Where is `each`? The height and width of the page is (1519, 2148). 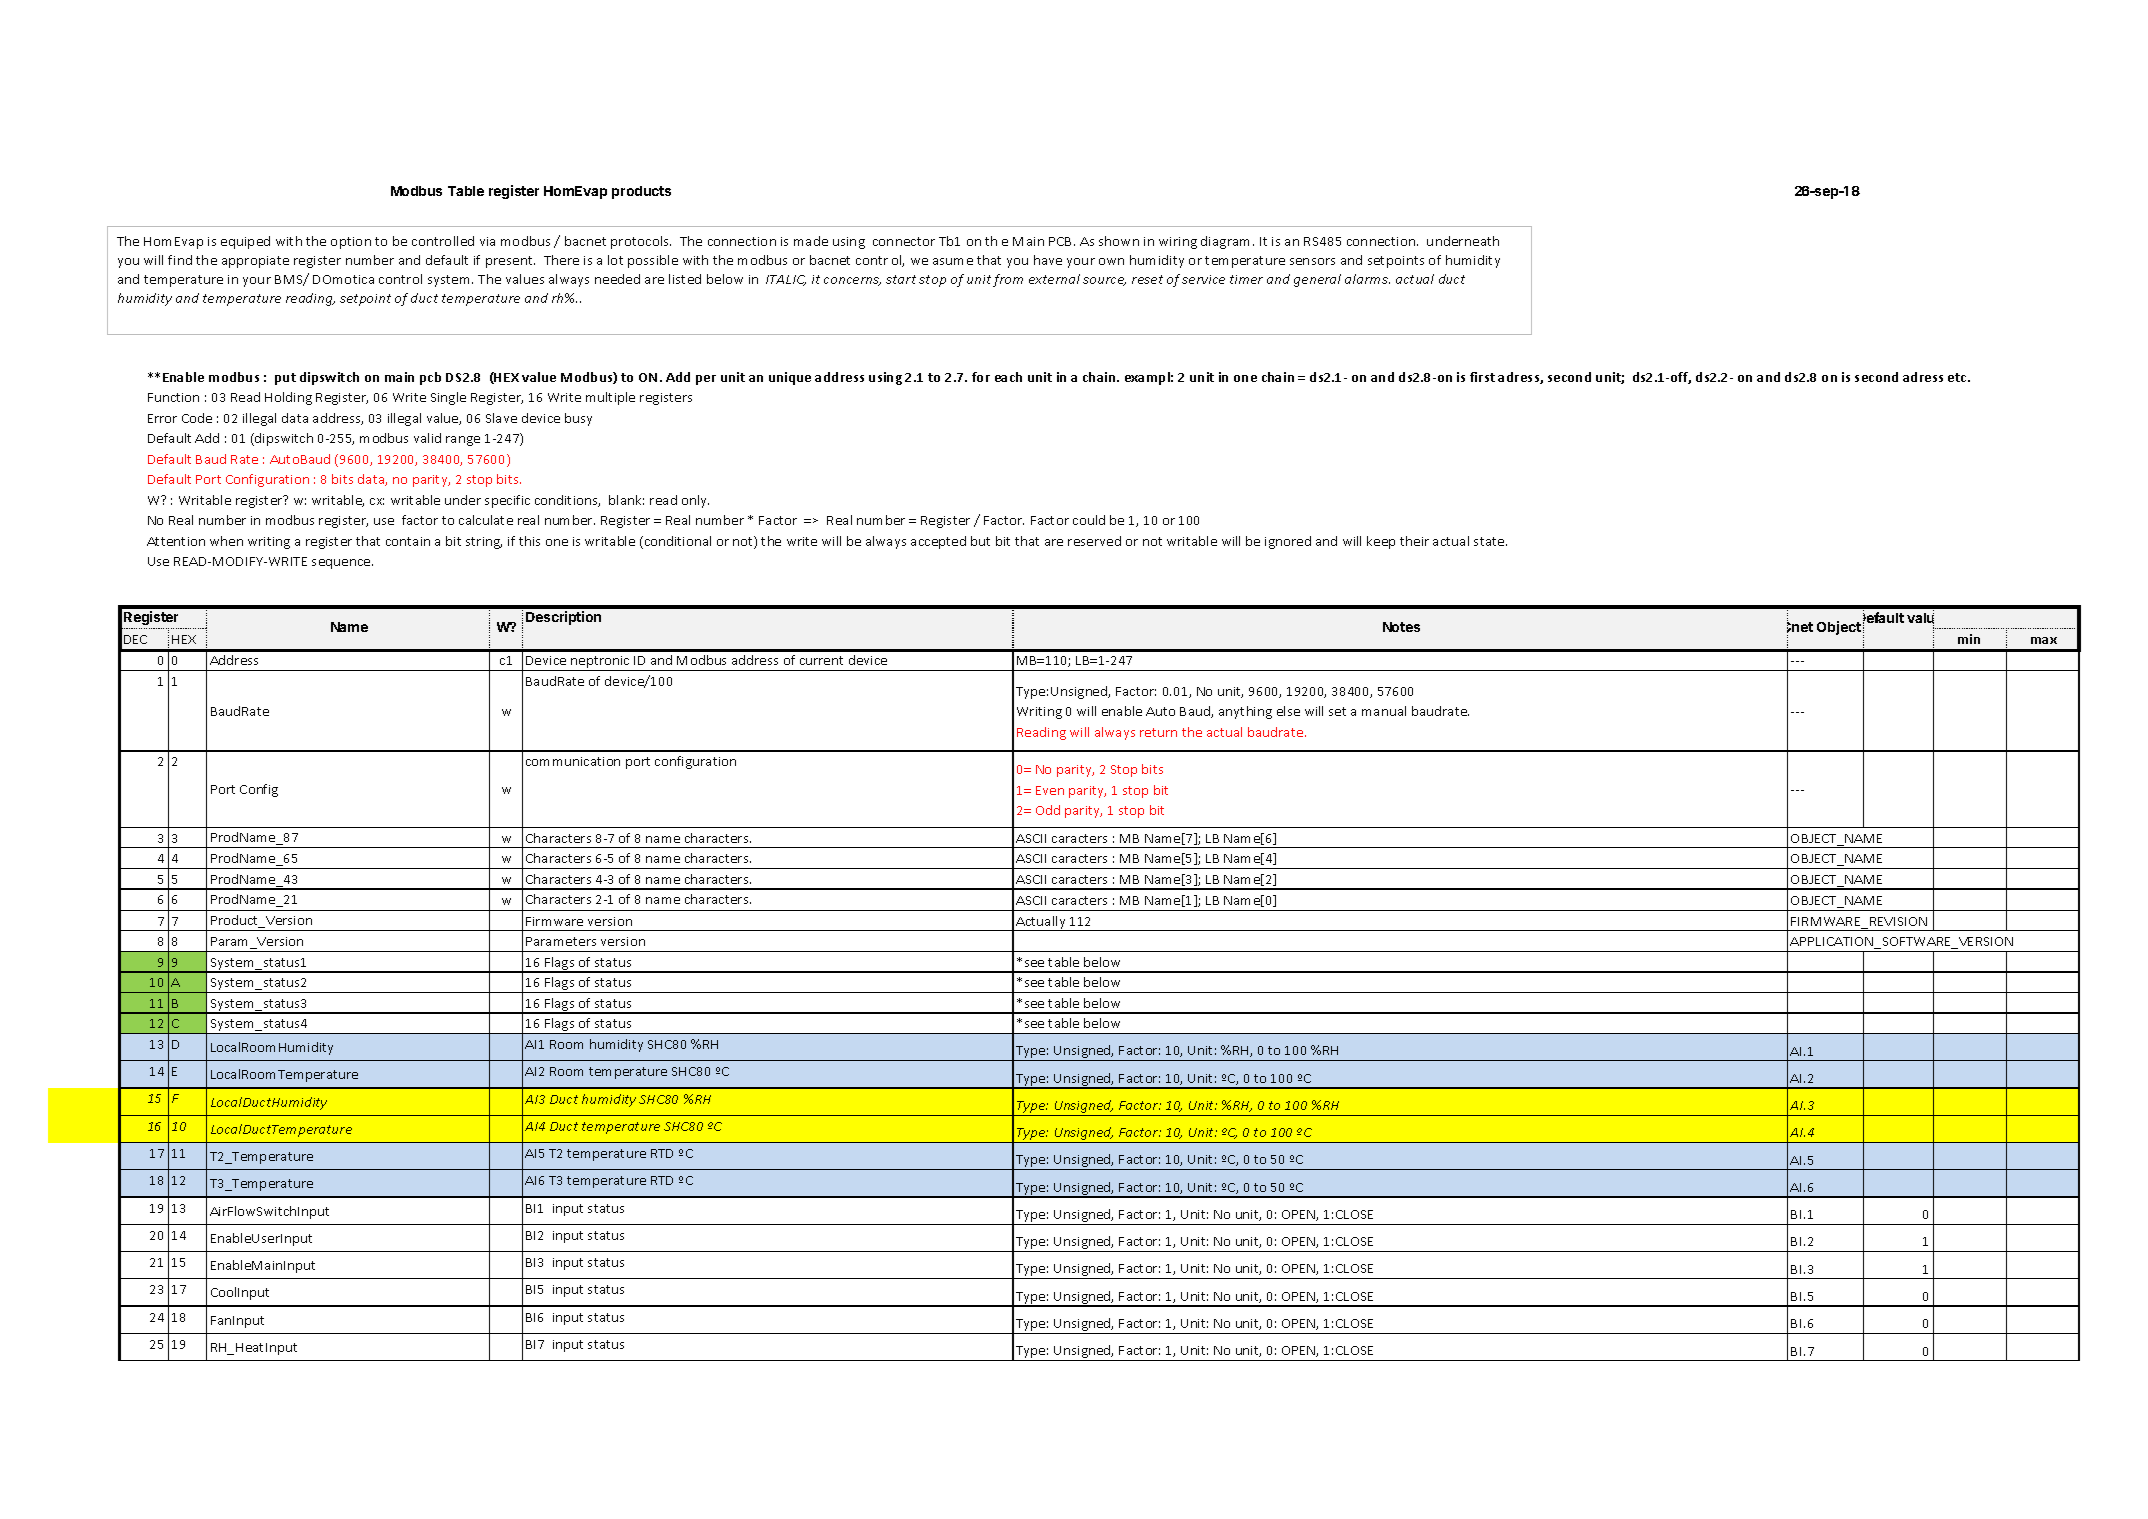
each is located at coordinates (1008, 377).
